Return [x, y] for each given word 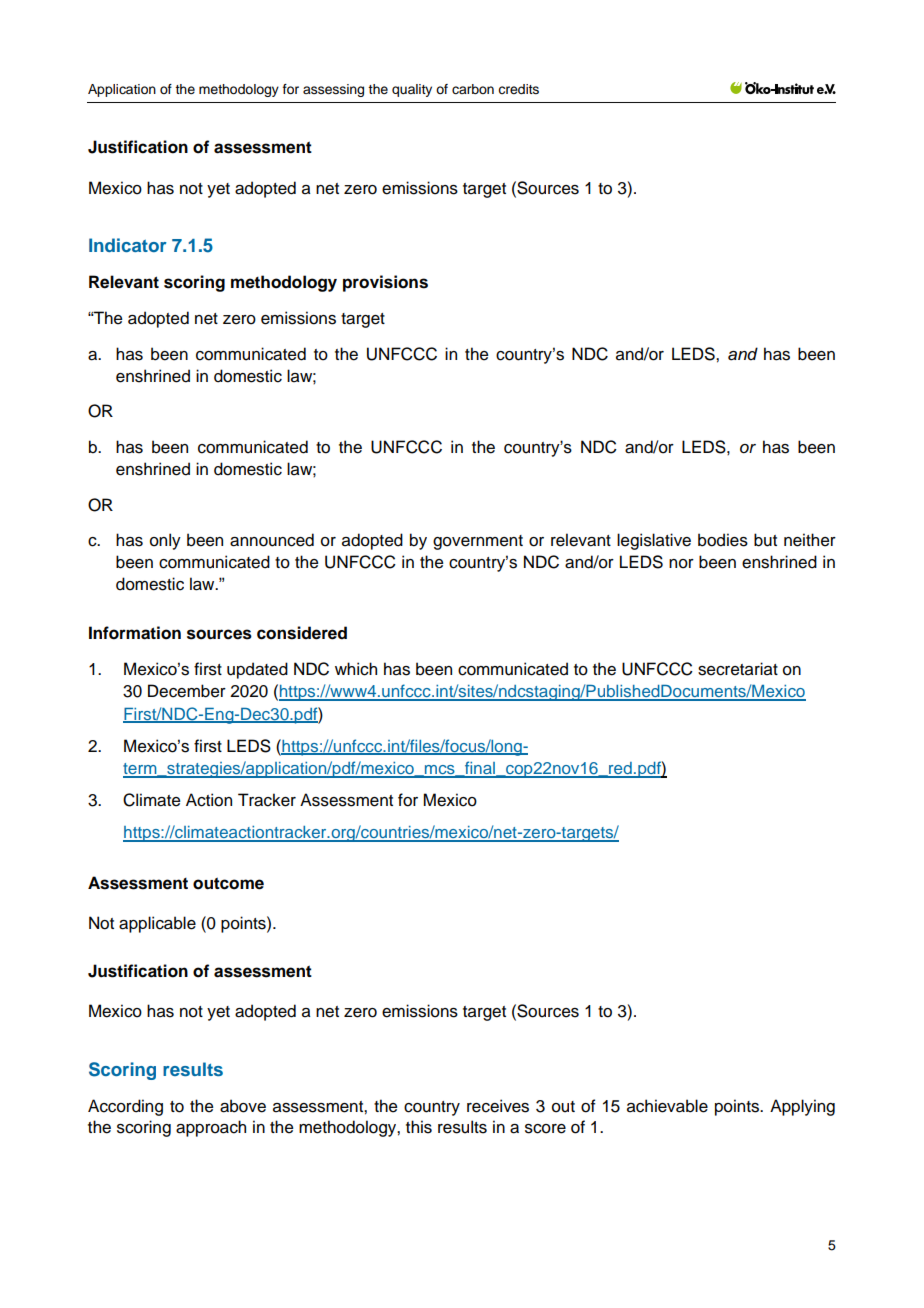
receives [498, 1106]
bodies [723, 540]
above [243, 1106]
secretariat [738, 669]
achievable [667, 1106]
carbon [473, 89]
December [187, 691]
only [165, 541]
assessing [333, 90]
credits [518, 89]
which [356, 669]
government [478, 542]
